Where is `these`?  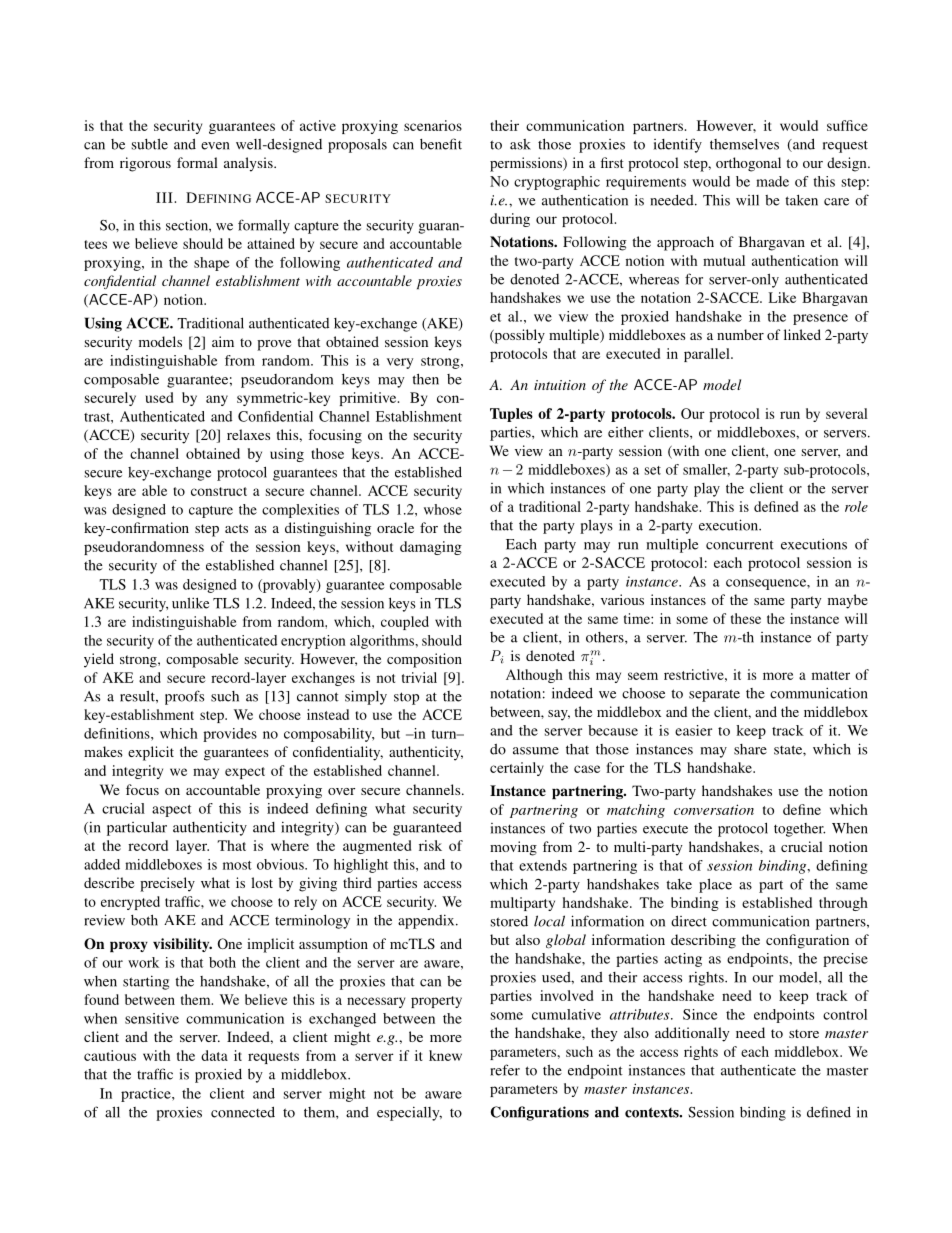
these is located at coordinates (746, 618).
